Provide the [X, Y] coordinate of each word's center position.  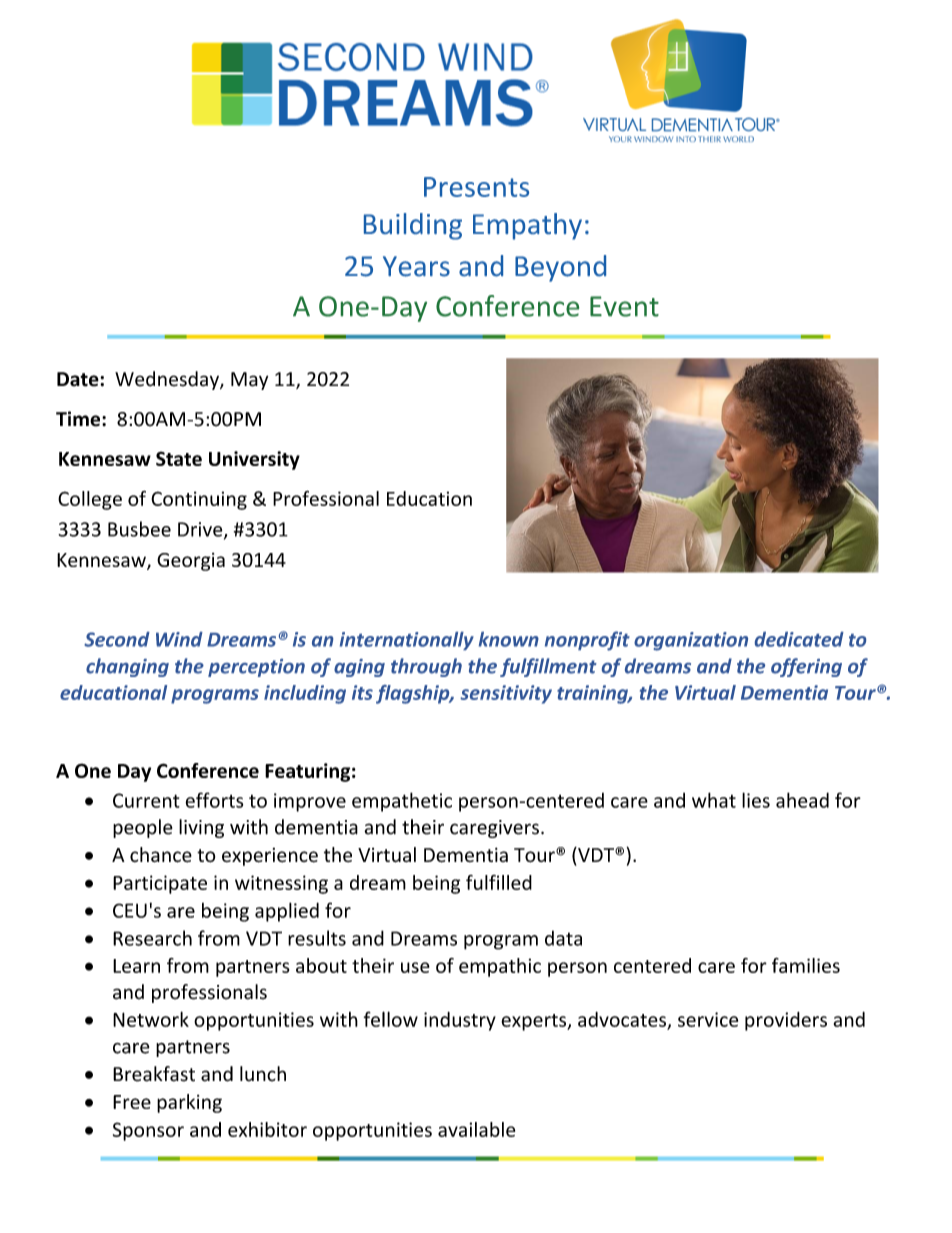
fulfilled [499, 882]
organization [691, 641]
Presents [476, 187]
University [254, 460]
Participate [160, 884]
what [714, 800]
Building [413, 226]
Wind [179, 639]
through [426, 667]
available [476, 1129]
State [179, 458]
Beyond [560, 268]
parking [189, 1103]
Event [624, 306]
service [708, 1019]
